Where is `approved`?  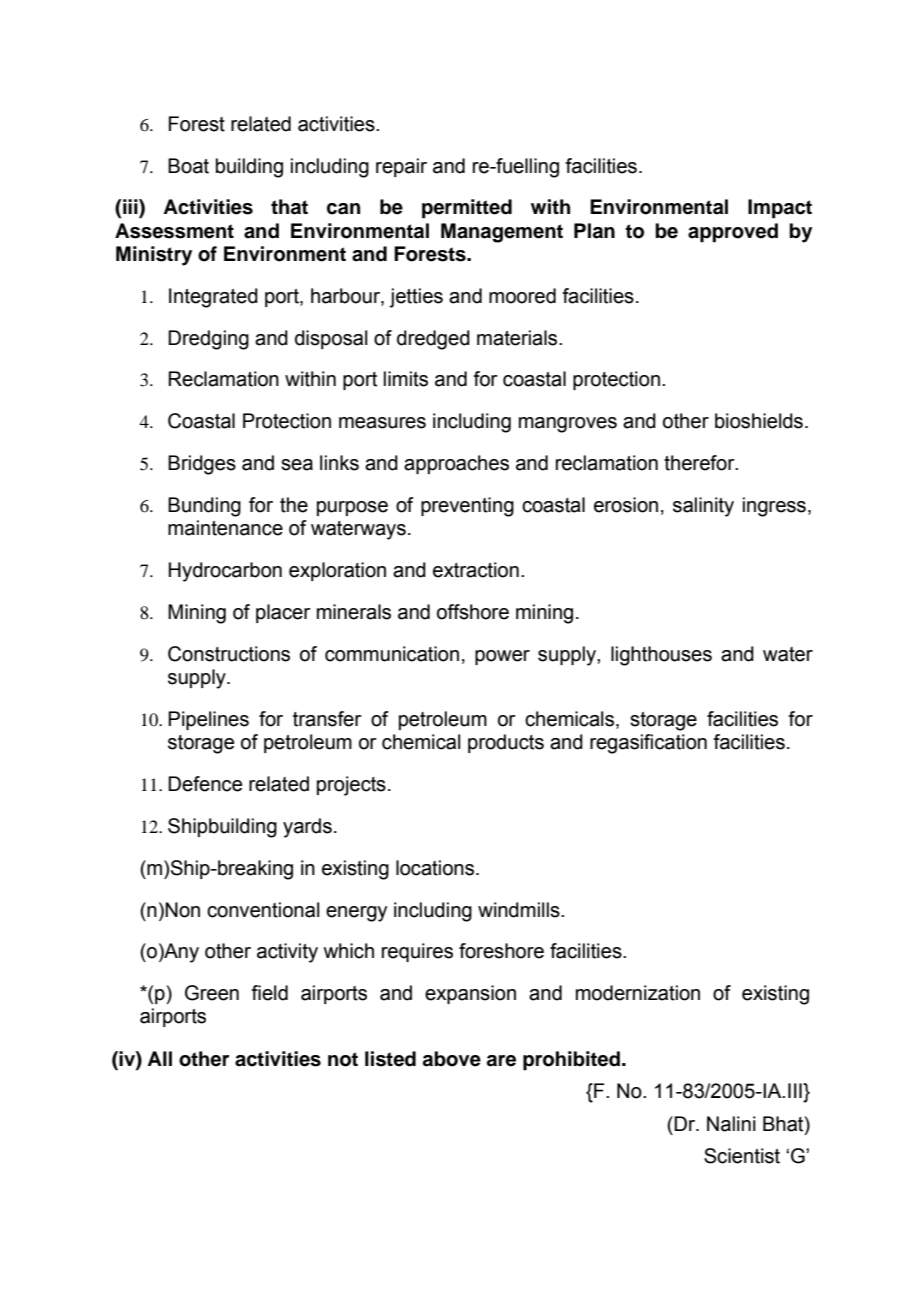
approved is located at coordinates (733, 233).
